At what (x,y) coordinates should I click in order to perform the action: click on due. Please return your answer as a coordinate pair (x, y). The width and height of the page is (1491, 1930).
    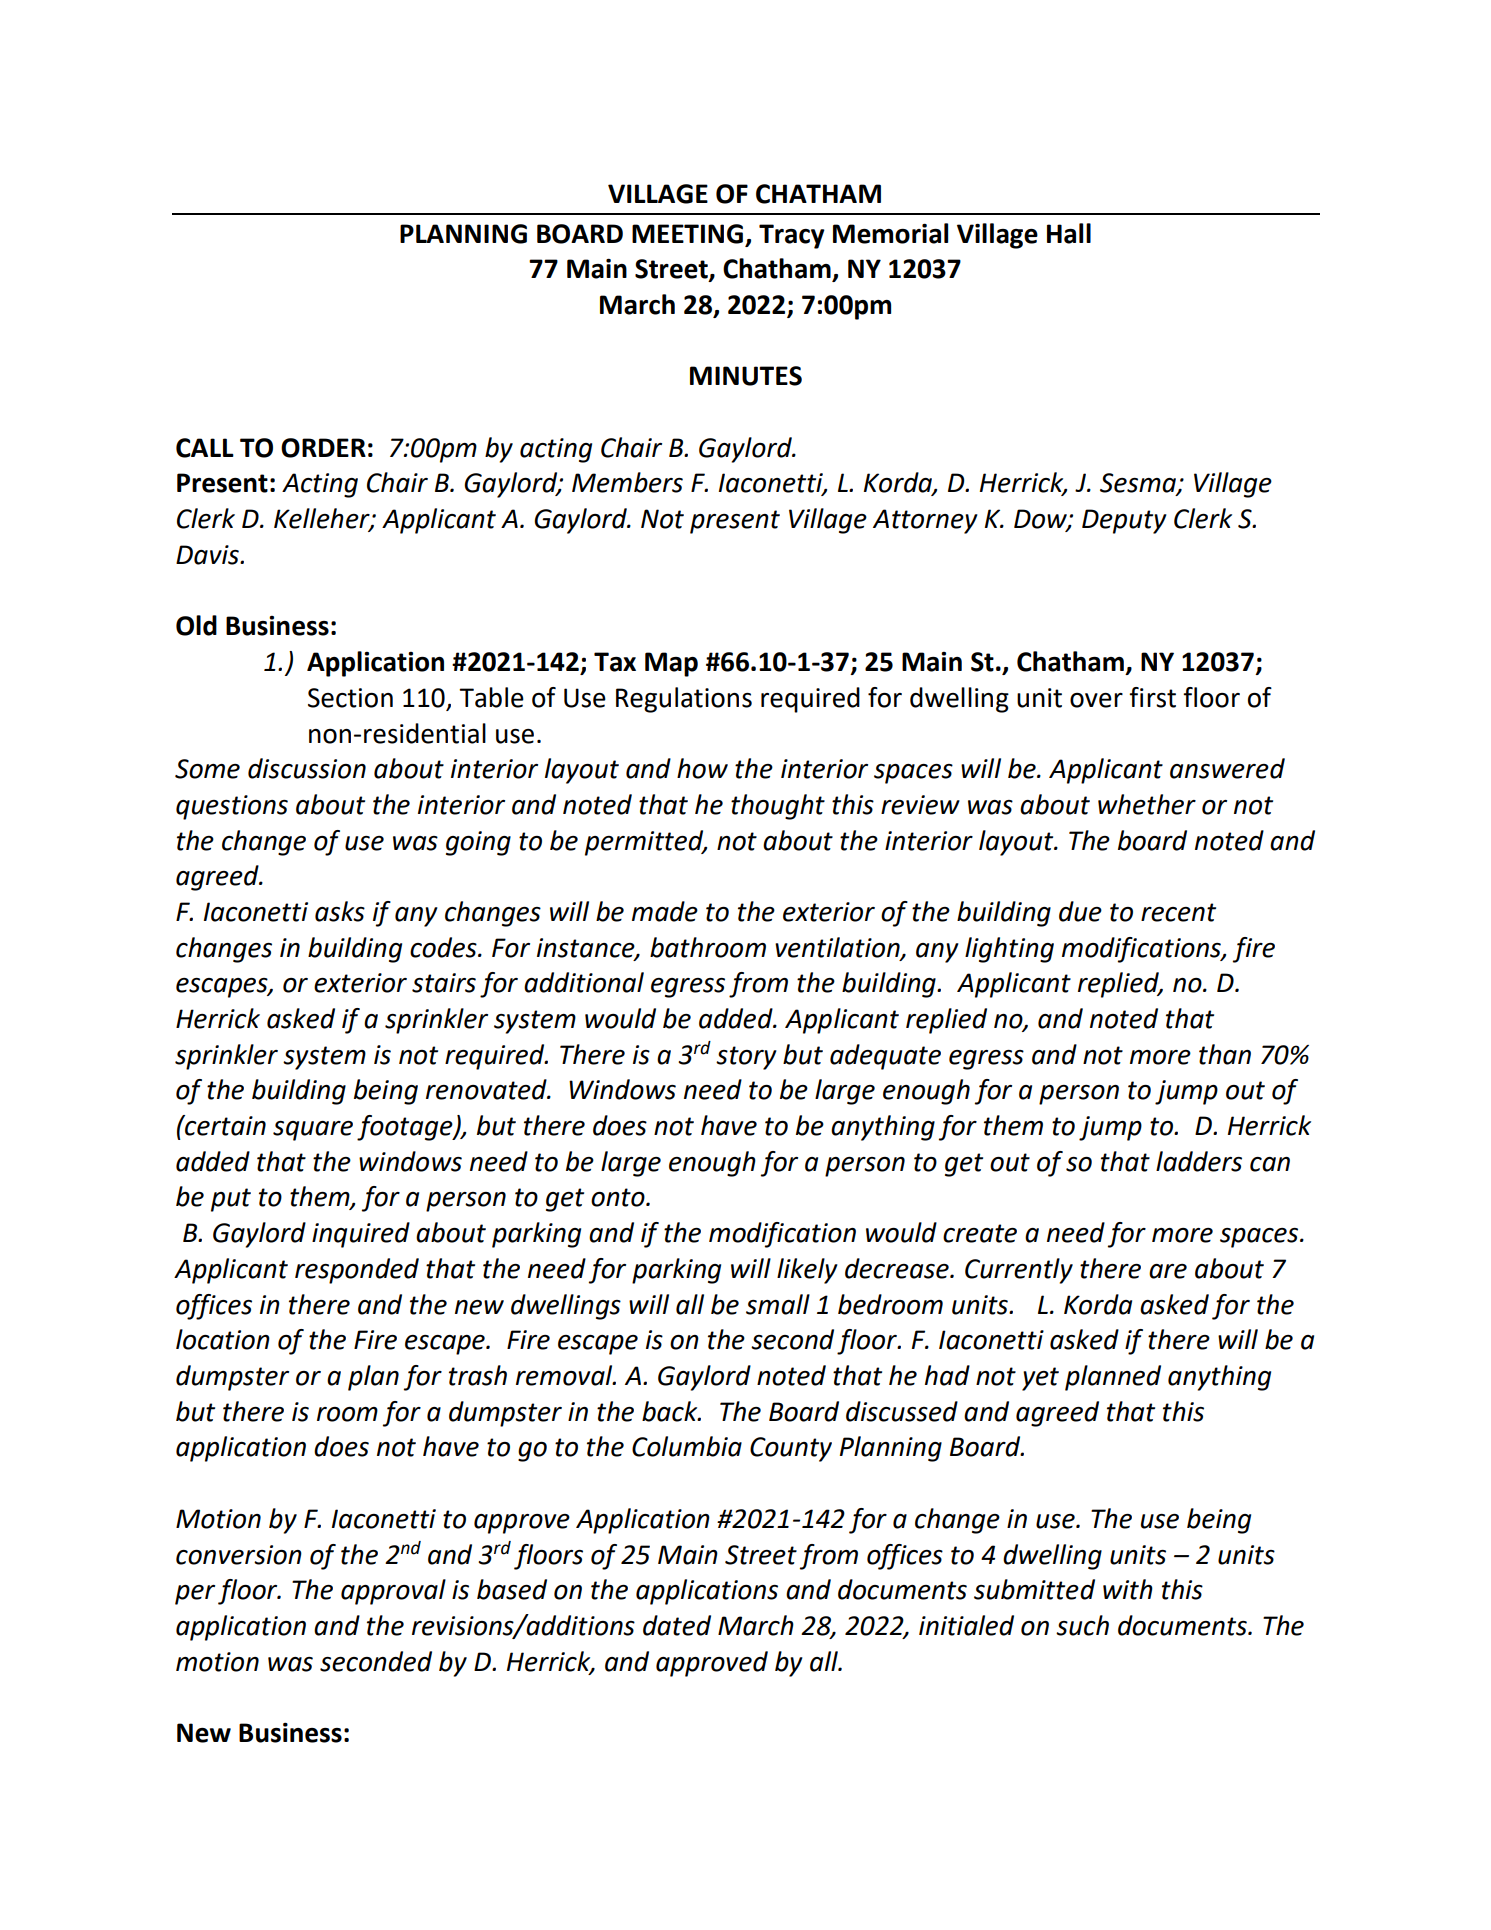
    Looking at the image, I should click on (1080, 911).
